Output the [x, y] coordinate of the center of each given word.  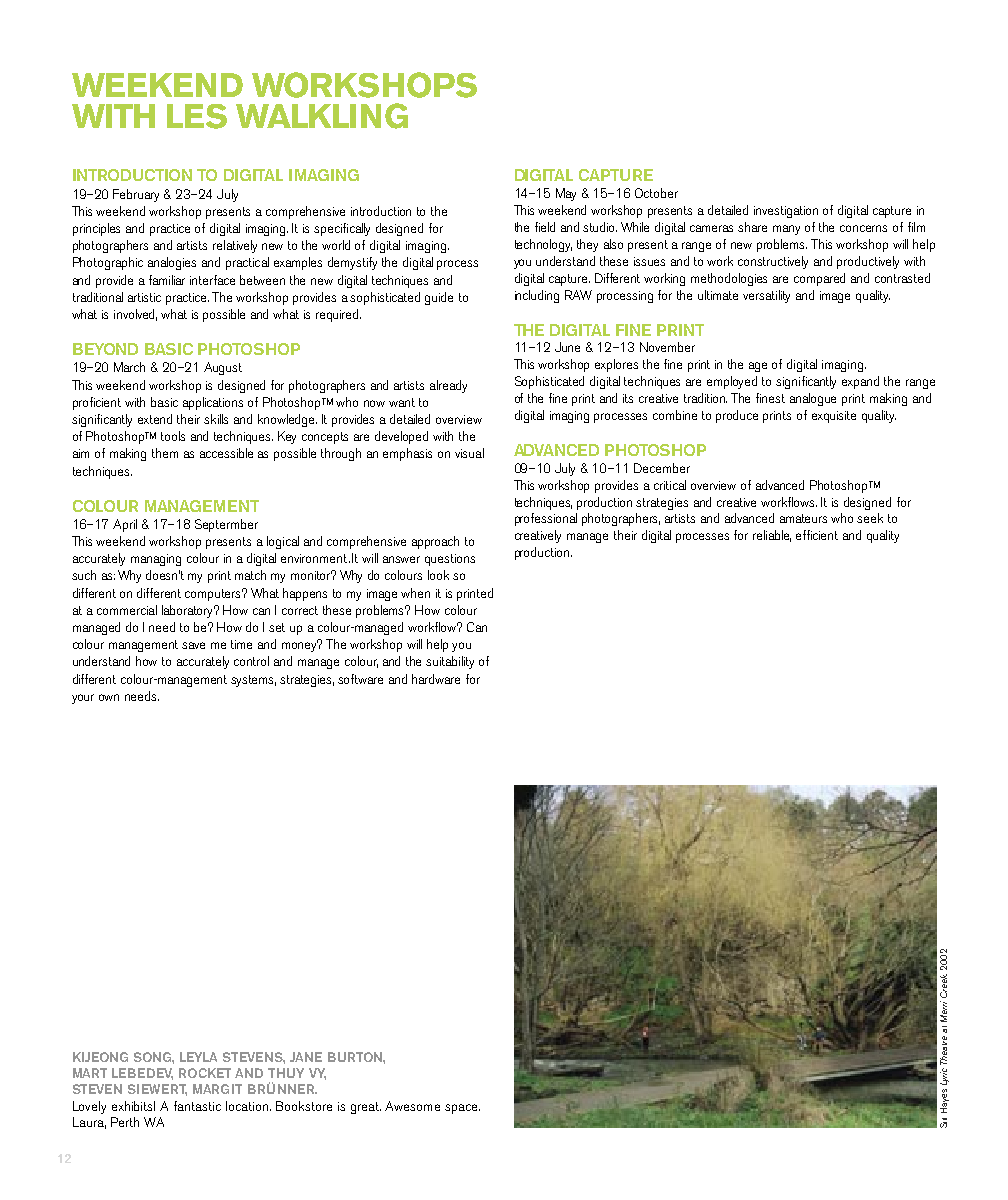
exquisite [834, 417]
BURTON [356, 1057]
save [193, 645]
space [462, 1109]
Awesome [412, 1106]
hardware [436, 679]
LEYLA [198, 1057]
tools [173, 436]
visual [469, 453]
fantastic [197, 1106]
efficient [817, 535]
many [786, 230]
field [545, 227]
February [136, 195]
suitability [450, 662]
